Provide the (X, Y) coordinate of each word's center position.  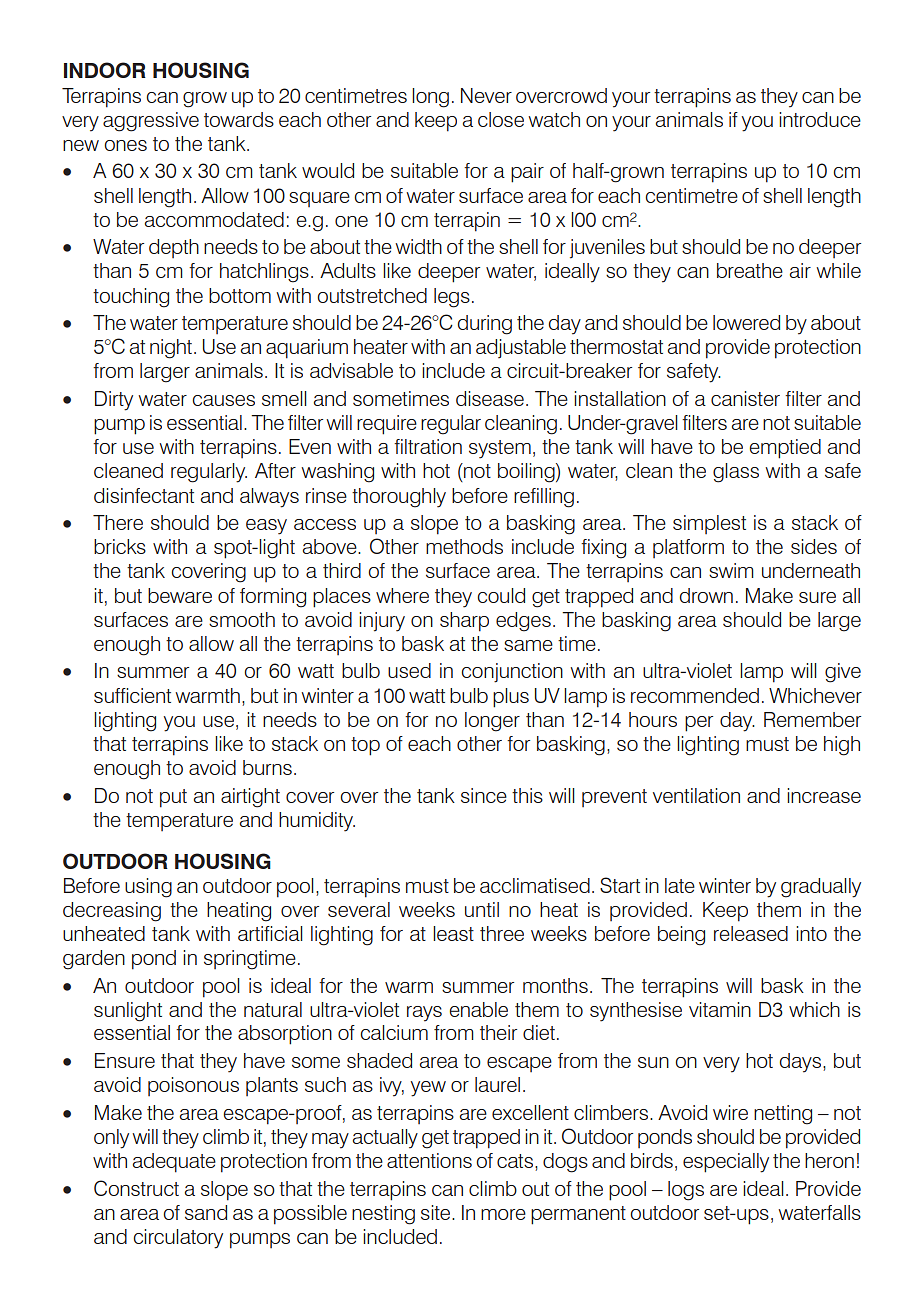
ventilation (696, 795)
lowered (746, 322)
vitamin (720, 1009)
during (485, 325)
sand (206, 1212)
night (172, 349)
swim (731, 570)
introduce (820, 119)
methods (464, 546)
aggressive (151, 122)
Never (486, 95)
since (484, 795)
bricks (120, 546)
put (173, 798)
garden (94, 960)
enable (478, 1009)
